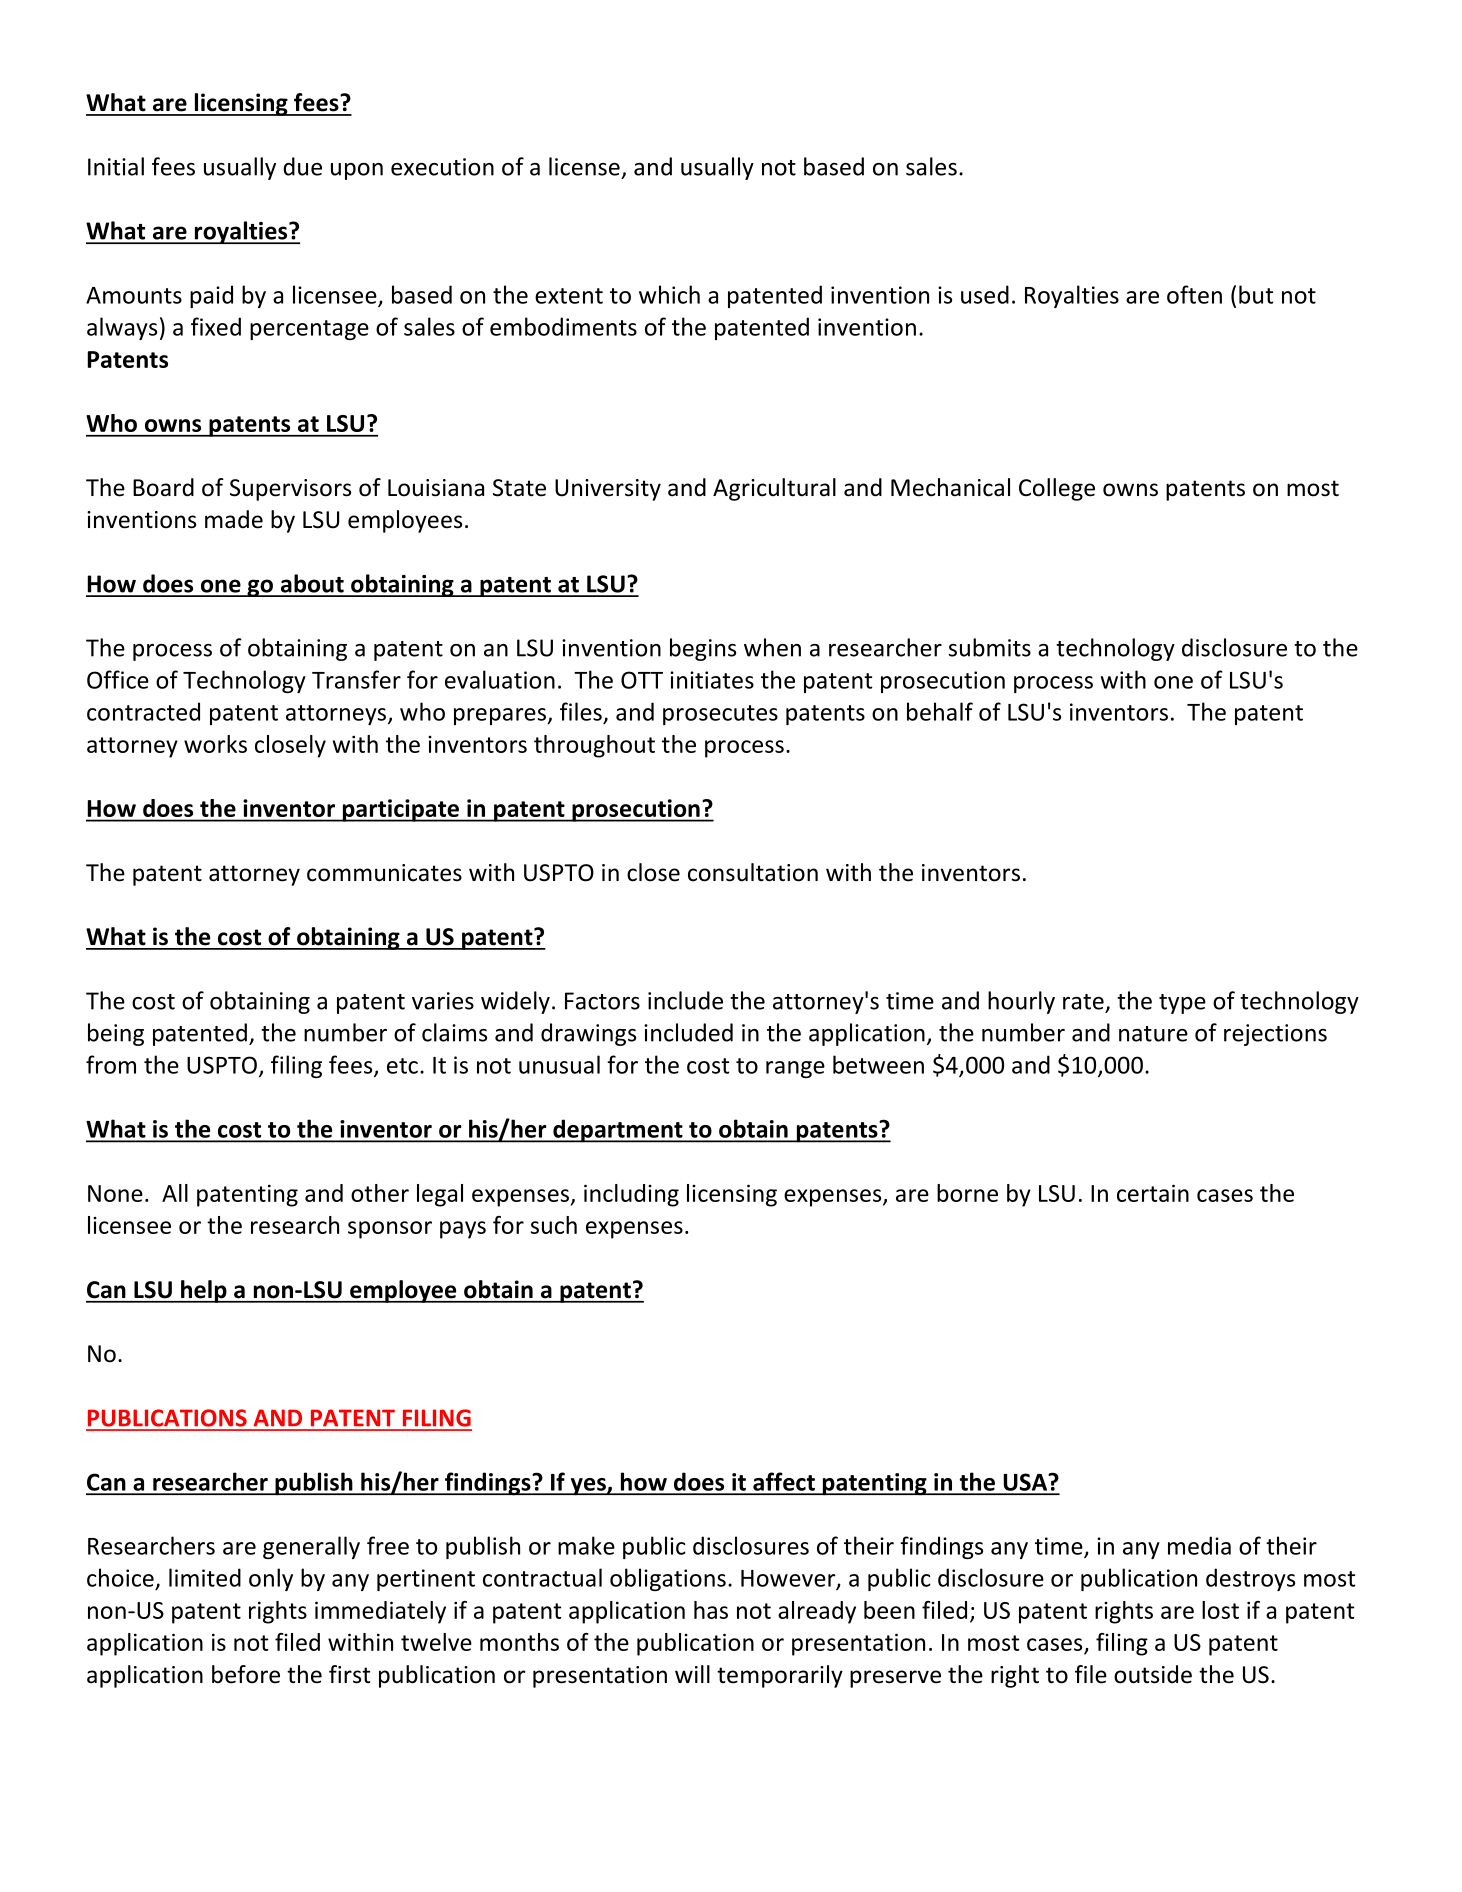 This document has width=1462, height=1892. I want to click on often, so click(1194, 294).
